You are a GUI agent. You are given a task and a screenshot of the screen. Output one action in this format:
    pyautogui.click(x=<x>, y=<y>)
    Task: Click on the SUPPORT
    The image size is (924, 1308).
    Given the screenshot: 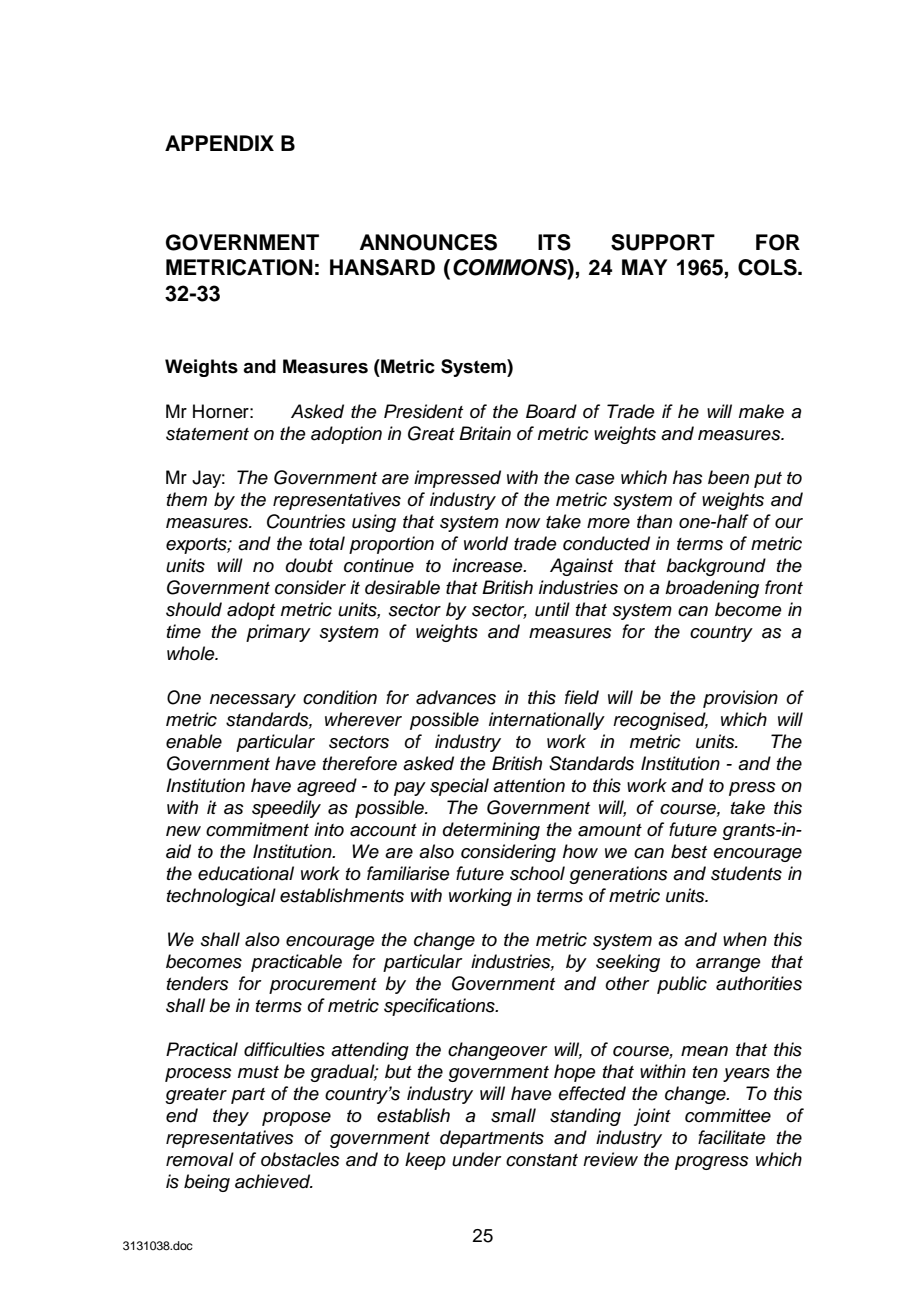 What is the action you would take?
    pyautogui.click(x=663, y=242)
